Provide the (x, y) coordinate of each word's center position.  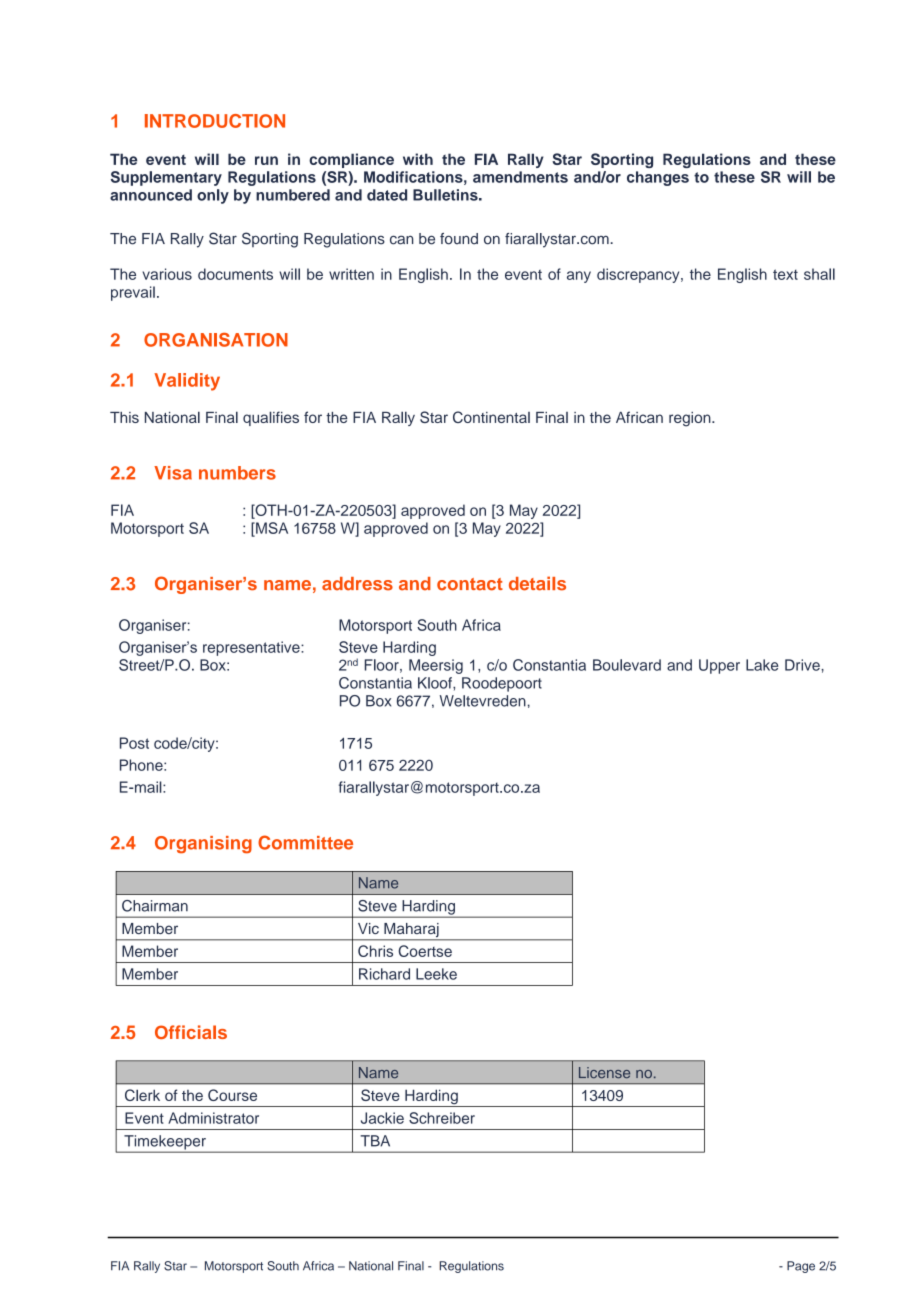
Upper (719, 666)
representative (252, 648)
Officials (191, 1032)
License (604, 1072)
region (691, 419)
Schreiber (442, 1118)
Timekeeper (165, 1143)
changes (658, 178)
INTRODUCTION (215, 121)
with (418, 159)
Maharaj (411, 931)
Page (801, 1267)
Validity (187, 382)
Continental (491, 417)
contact (470, 584)
